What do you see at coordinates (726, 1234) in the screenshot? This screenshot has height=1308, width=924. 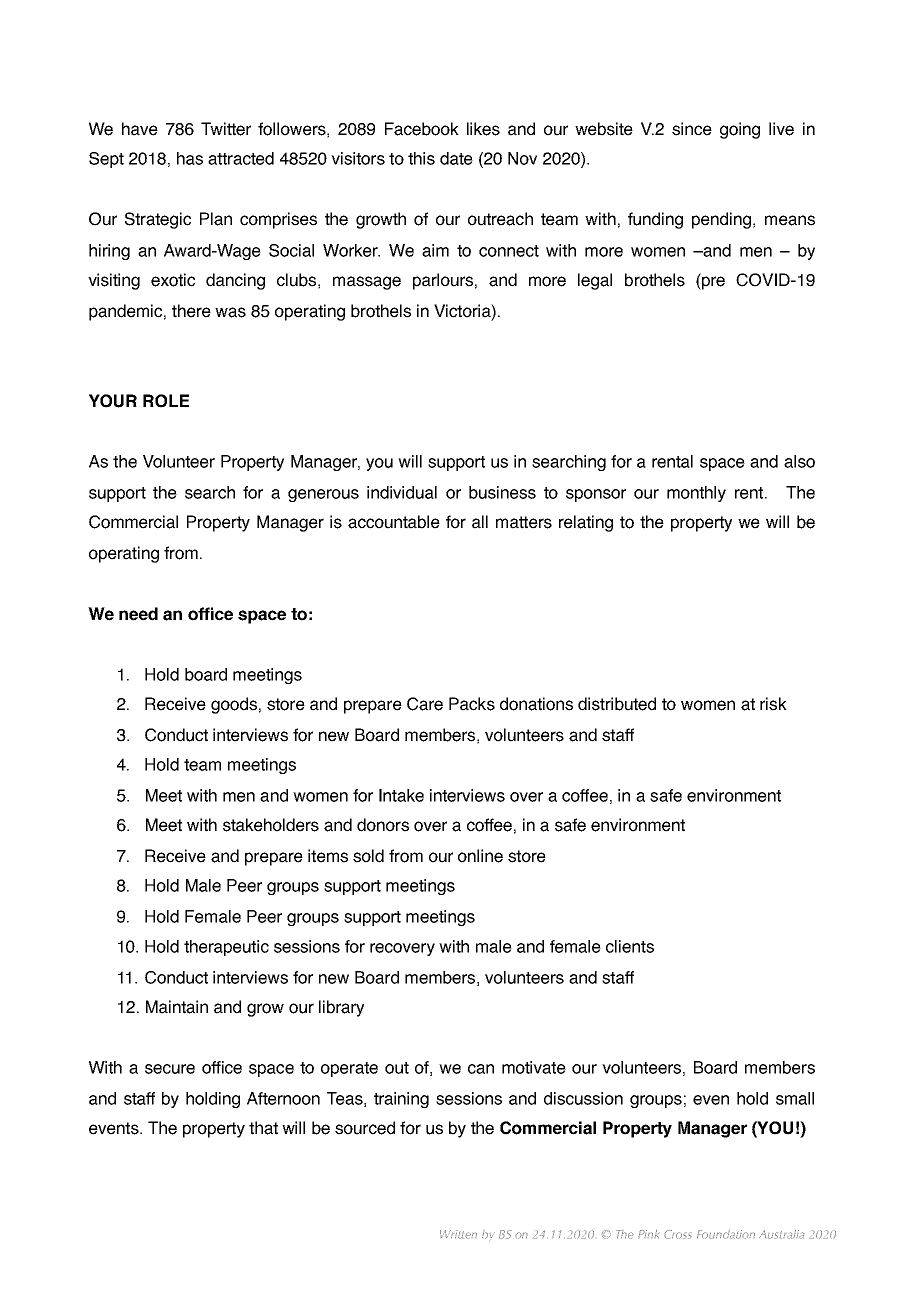 I see `Foundation` at bounding box center [726, 1234].
